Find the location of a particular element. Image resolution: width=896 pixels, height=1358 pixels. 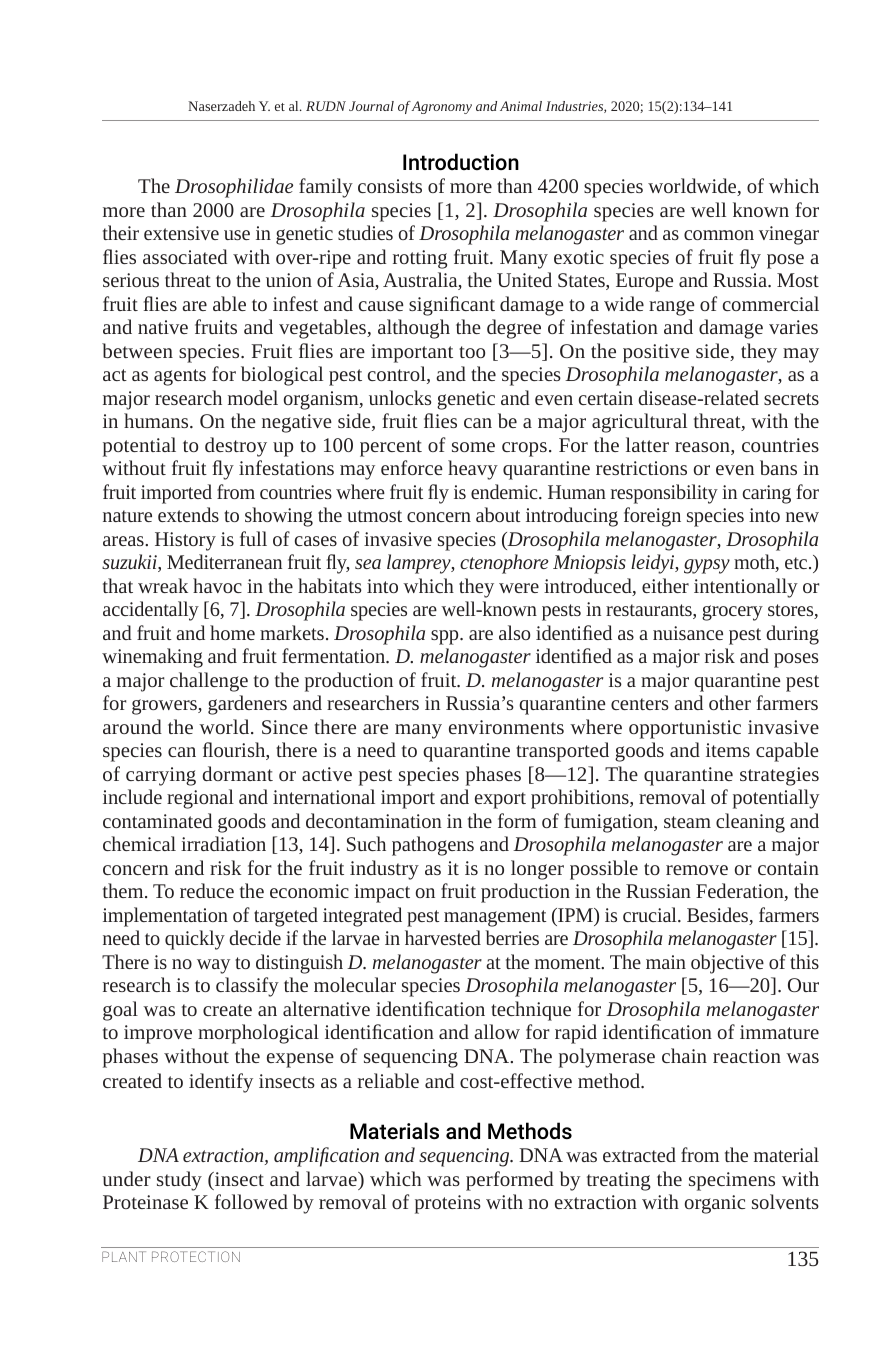

extensive is located at coordinates (181, 233).
